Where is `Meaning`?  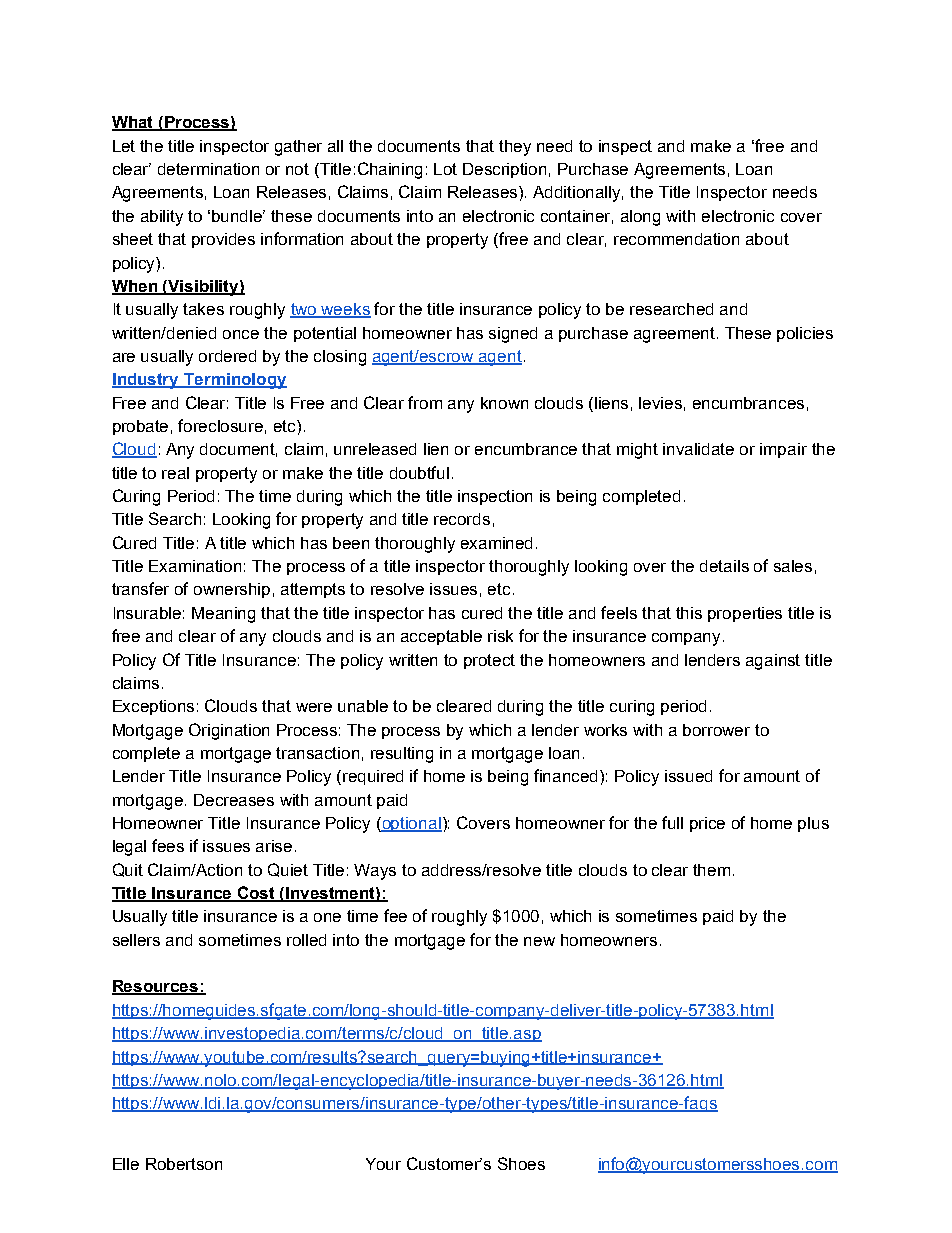
Meaning is located at coordinates (223, 615).
